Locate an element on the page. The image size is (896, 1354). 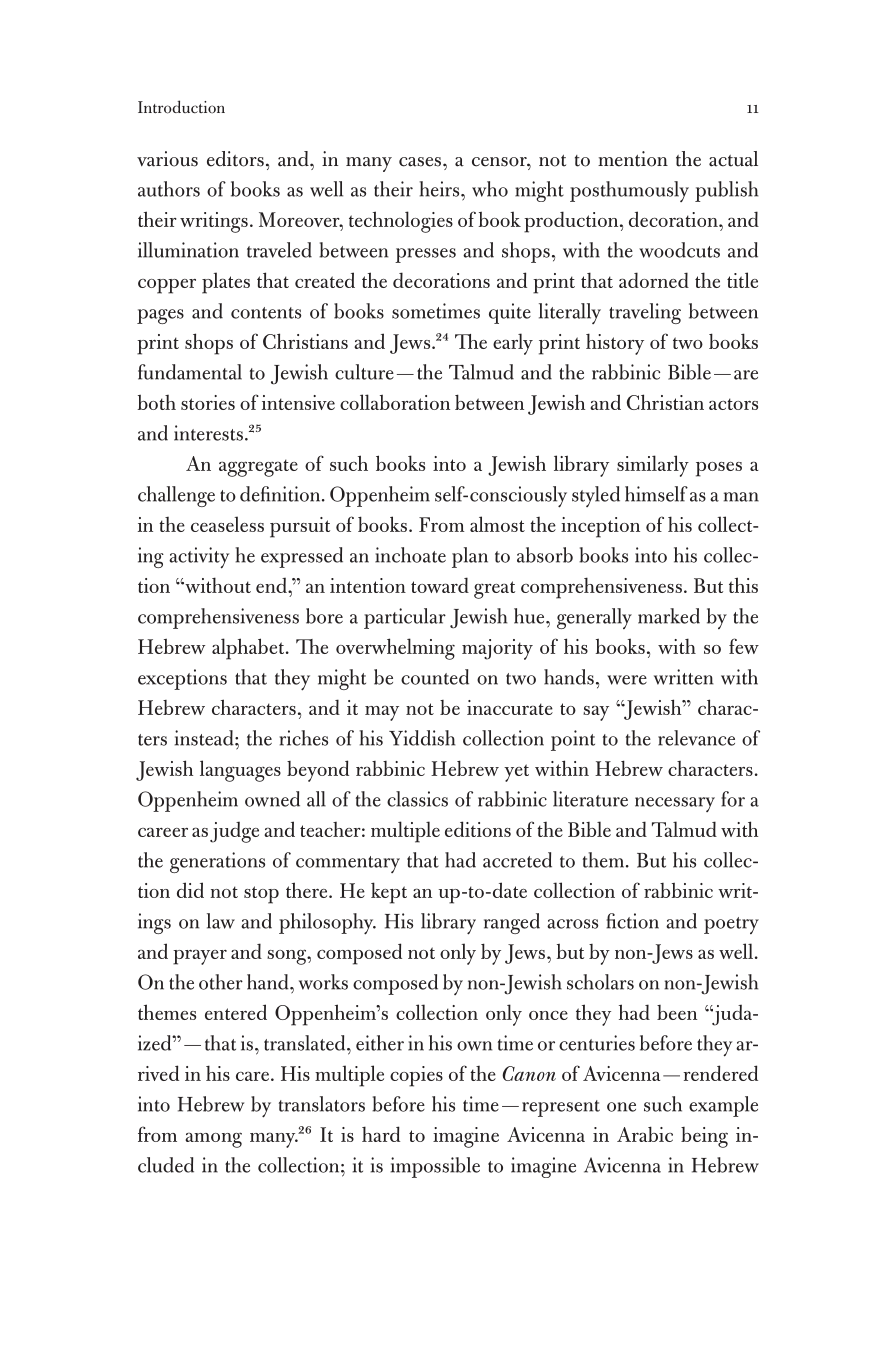
judge is located at coordinates (234, 832).
